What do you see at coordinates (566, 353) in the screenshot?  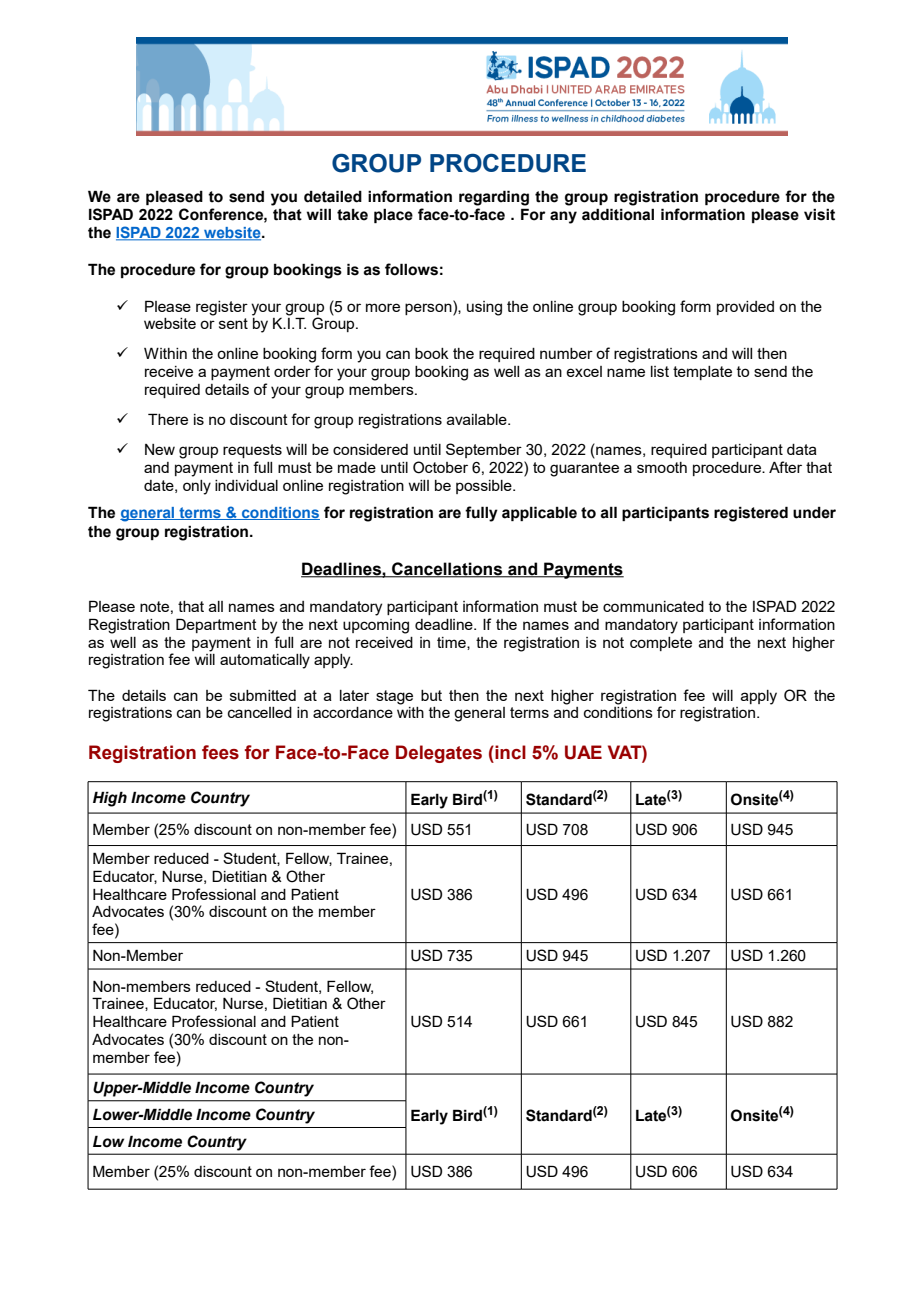 I see `number` at bounding box center [566, 353].
